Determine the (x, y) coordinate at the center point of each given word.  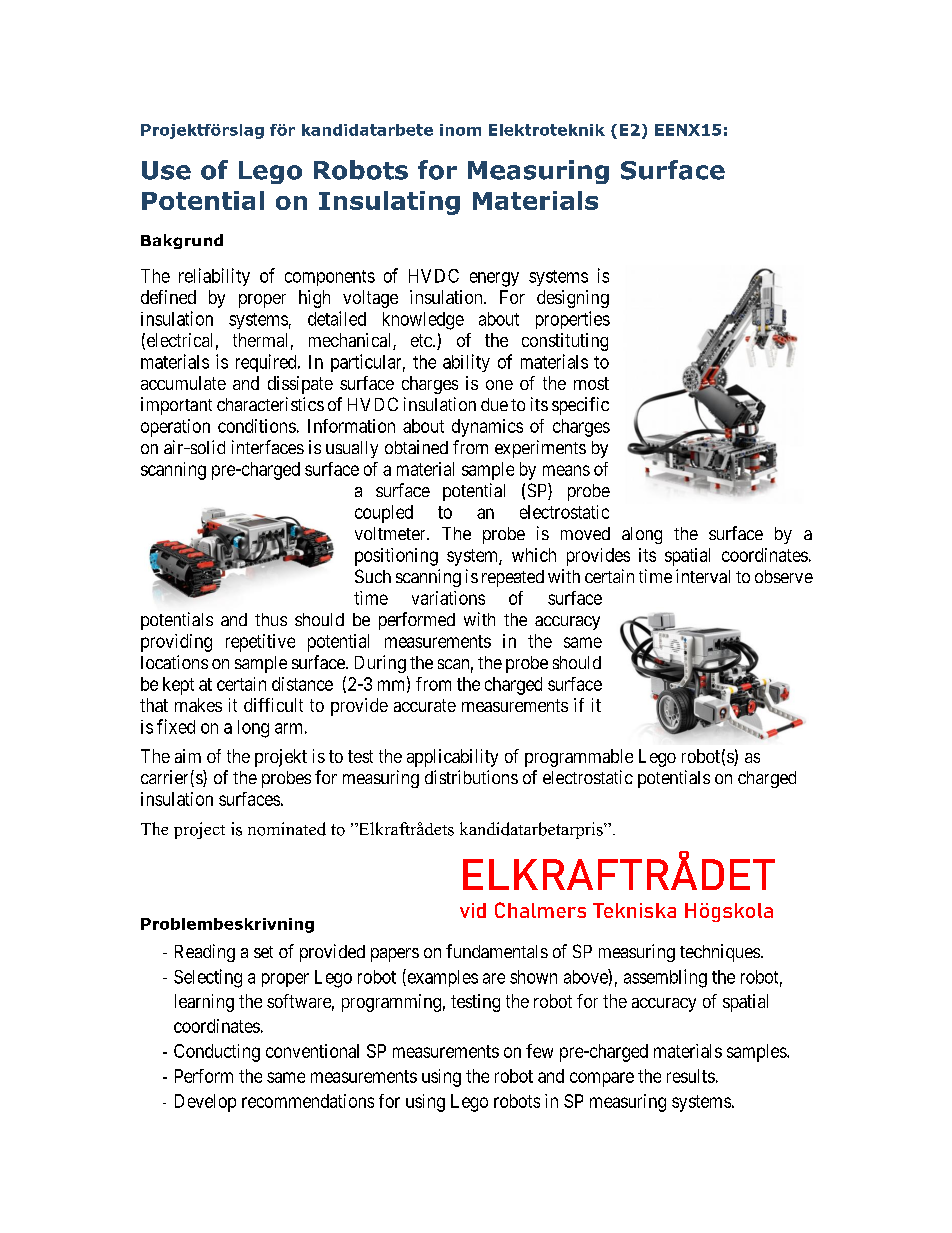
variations (448, 598)
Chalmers (540, 910)
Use (166, 170)
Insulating (389, 203)
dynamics (487, 428)
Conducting (217, 1053)
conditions (257, 426)
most (591, 383)
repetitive (260, 643)
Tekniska (634, 910)
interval (703, 576)
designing (573, 299)
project (199, 830)
